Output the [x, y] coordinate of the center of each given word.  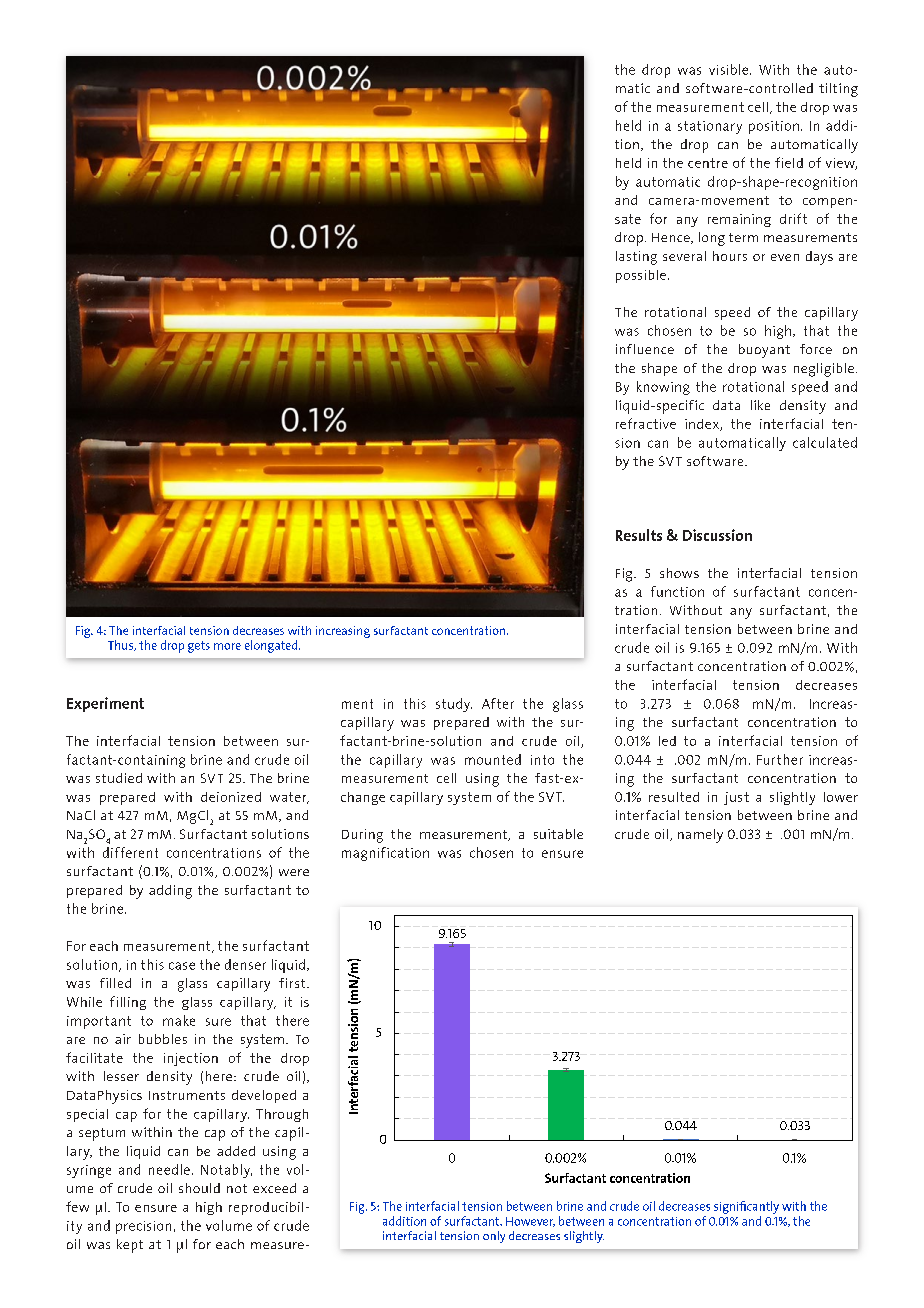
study [454, 705]
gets [199, 647]
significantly [746, 1207]
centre [708, 163]
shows [679, 573]
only [494, 1237]
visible [730, 69]
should [199, 1188]
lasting [636, 258]
